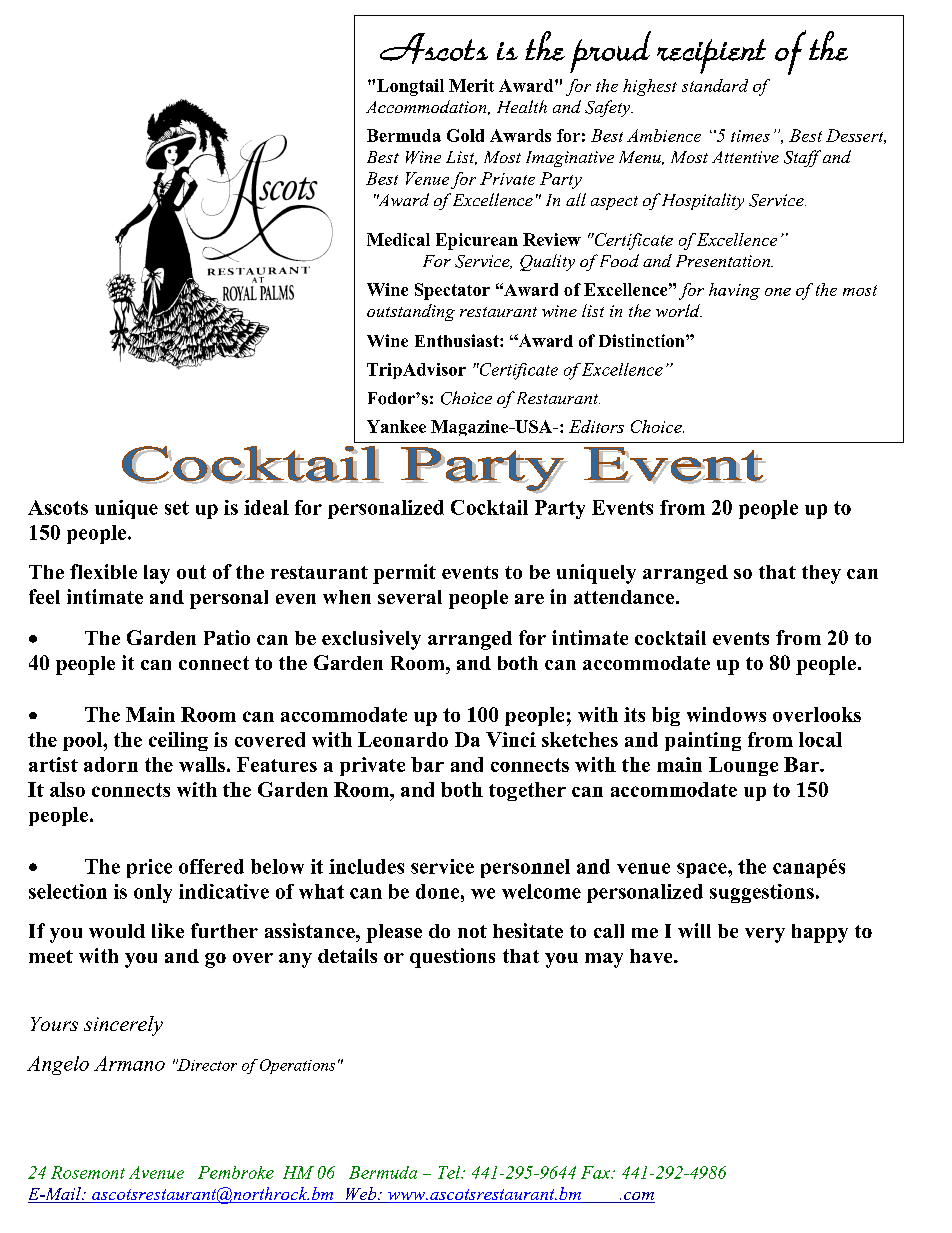 The width and height of the document is (952, 1233). What do you see at coordinates (471, 85) in the document?
I see `Merit` at bounding box center [471, 85].
